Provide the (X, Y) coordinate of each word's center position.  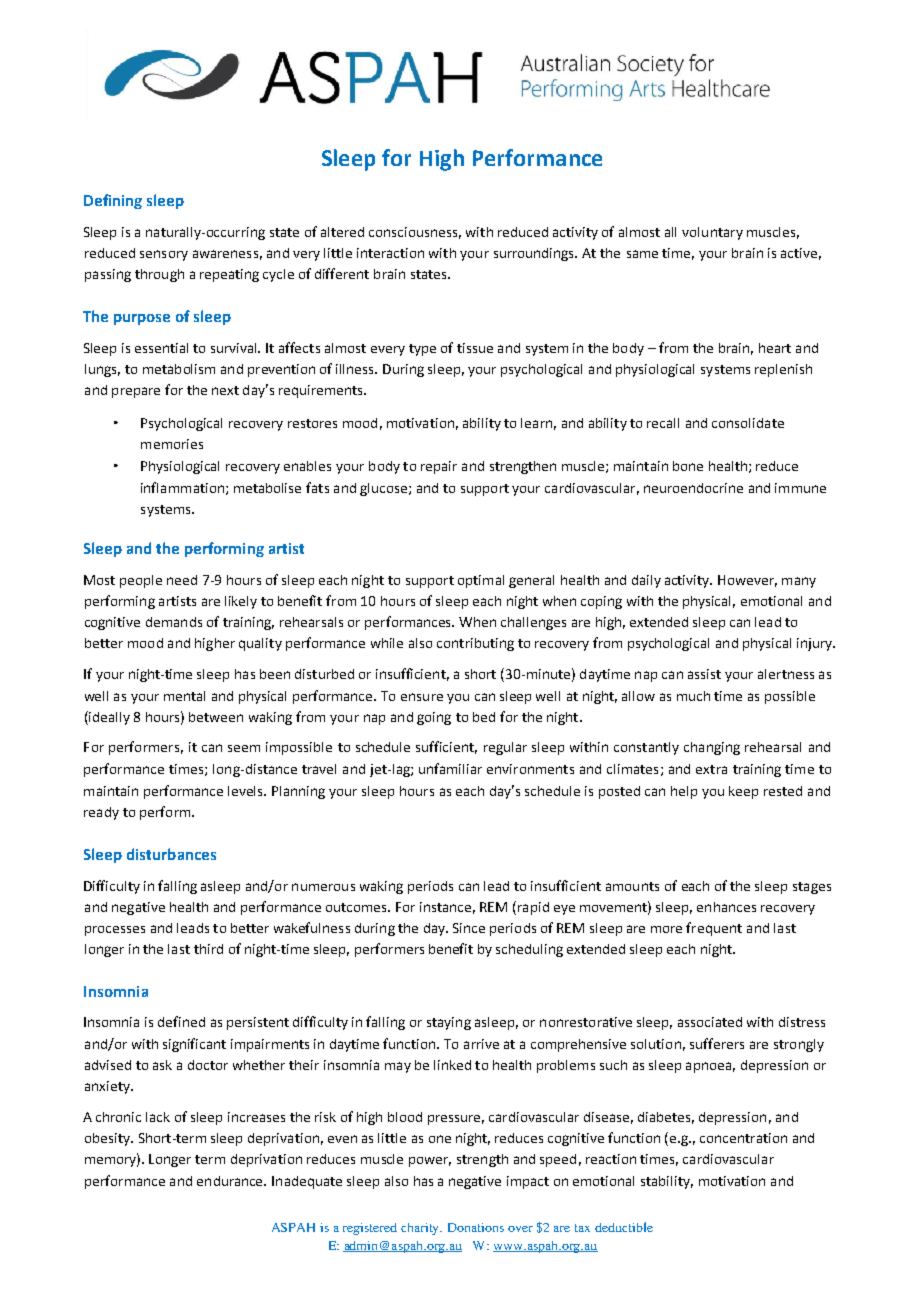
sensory (164, 255)
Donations (476, 1227)
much (693, 696)
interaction (390, 253)
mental (184, 696)
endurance (231, 1181)
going (434, 718)
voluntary (712, 233)
